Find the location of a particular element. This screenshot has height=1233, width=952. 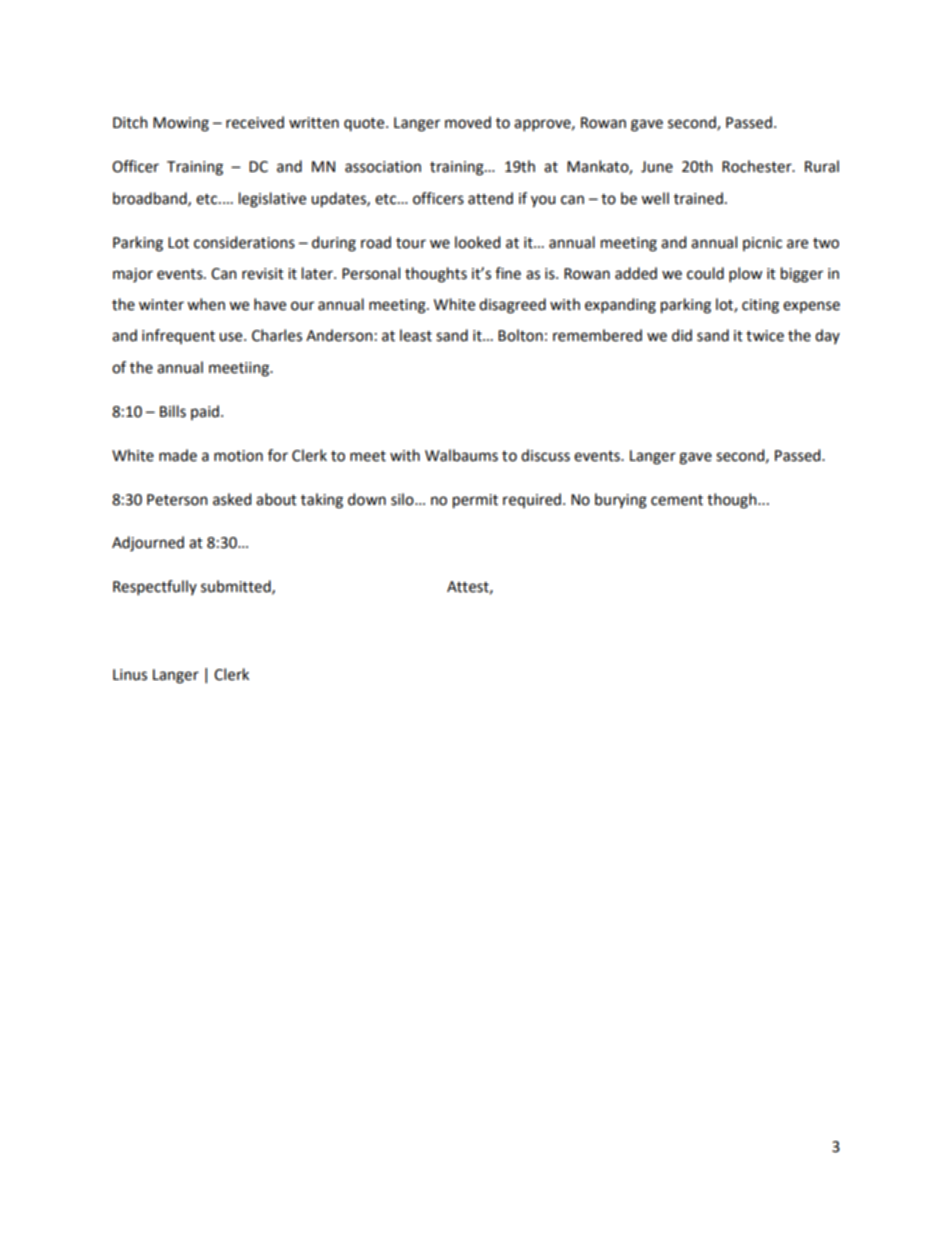

moved is located at coordinates (468, 122).
